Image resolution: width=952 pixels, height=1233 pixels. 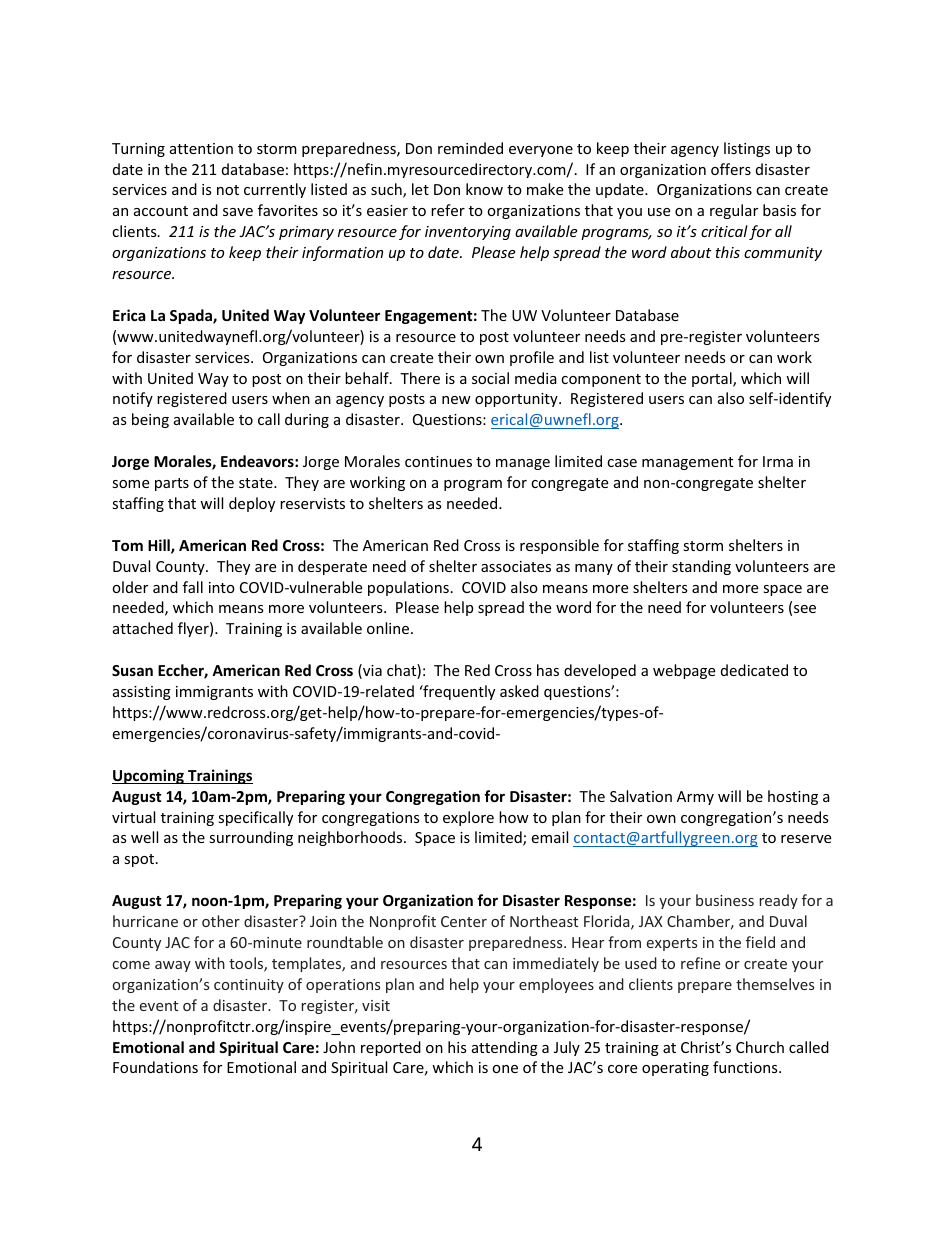 What do you see at coordinates (760, 1047) in the document?
I see `Church` at bounding box center [760, 1047].
